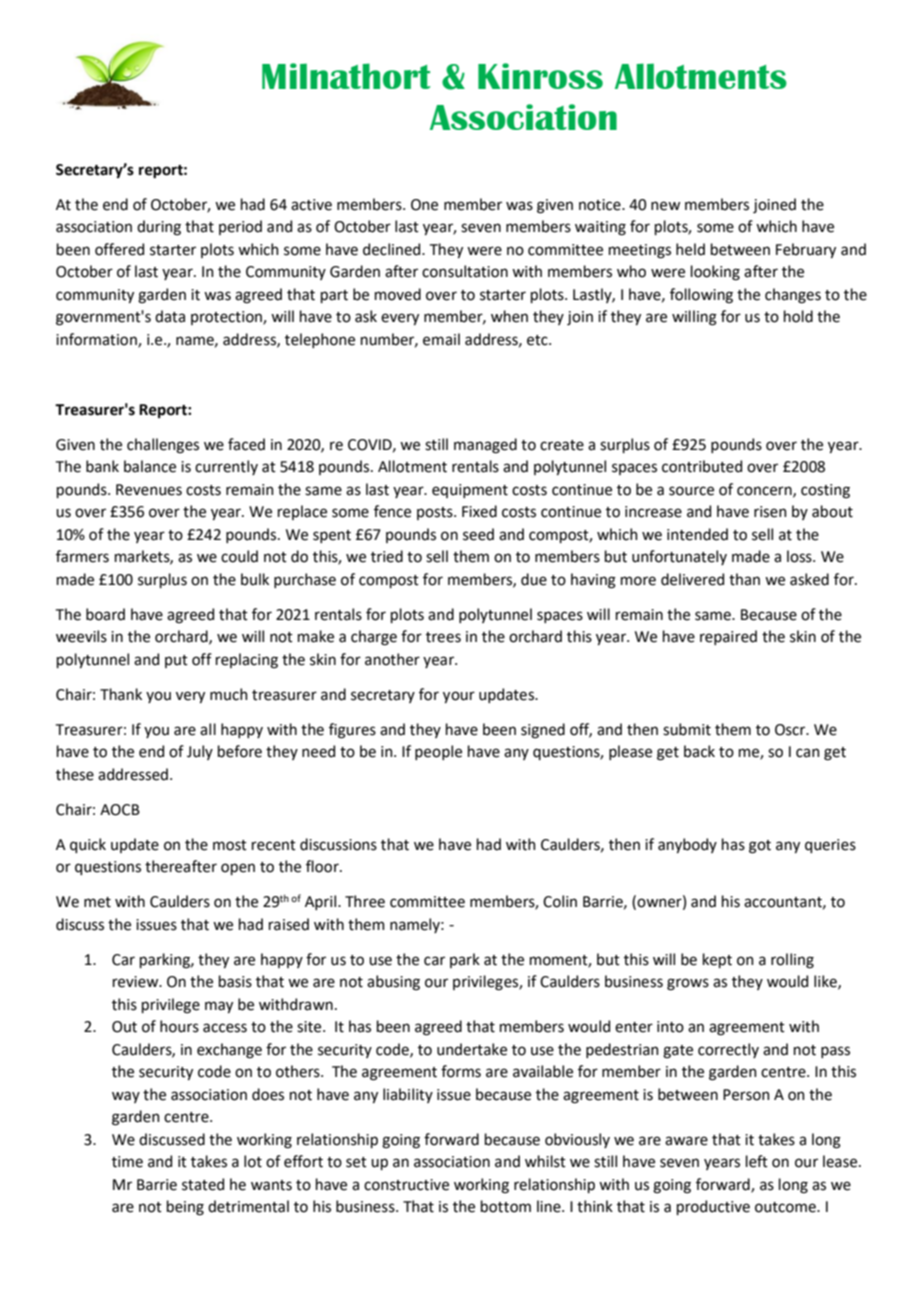 Image resolution: width=924 pixels, height=1308 pixels. What do you see at coordinates (687, 729) in the page?
I see `submit` at bounding box center [687, 729].
